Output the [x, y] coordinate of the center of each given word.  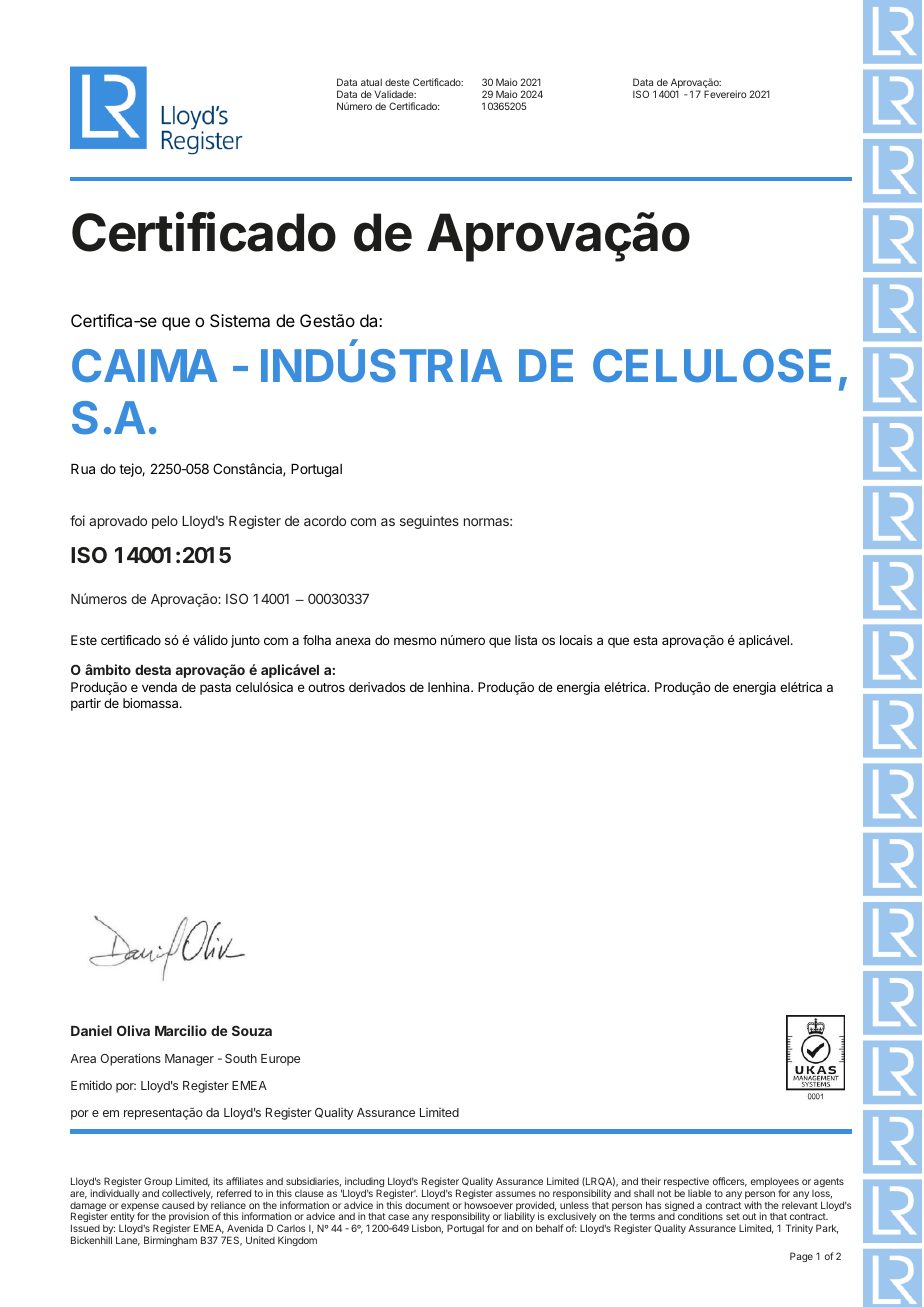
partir [86, 704]
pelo [165, 522]
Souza [252, 1030]
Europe [280, 1060]
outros [326, 687]
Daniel [91, 1030]
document [427, 1205]
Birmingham [170, 1241]
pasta [215, 689]
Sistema [240, 320]
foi [77, 520]
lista [526, 640]
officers [730, 1182]
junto [245, 641]
